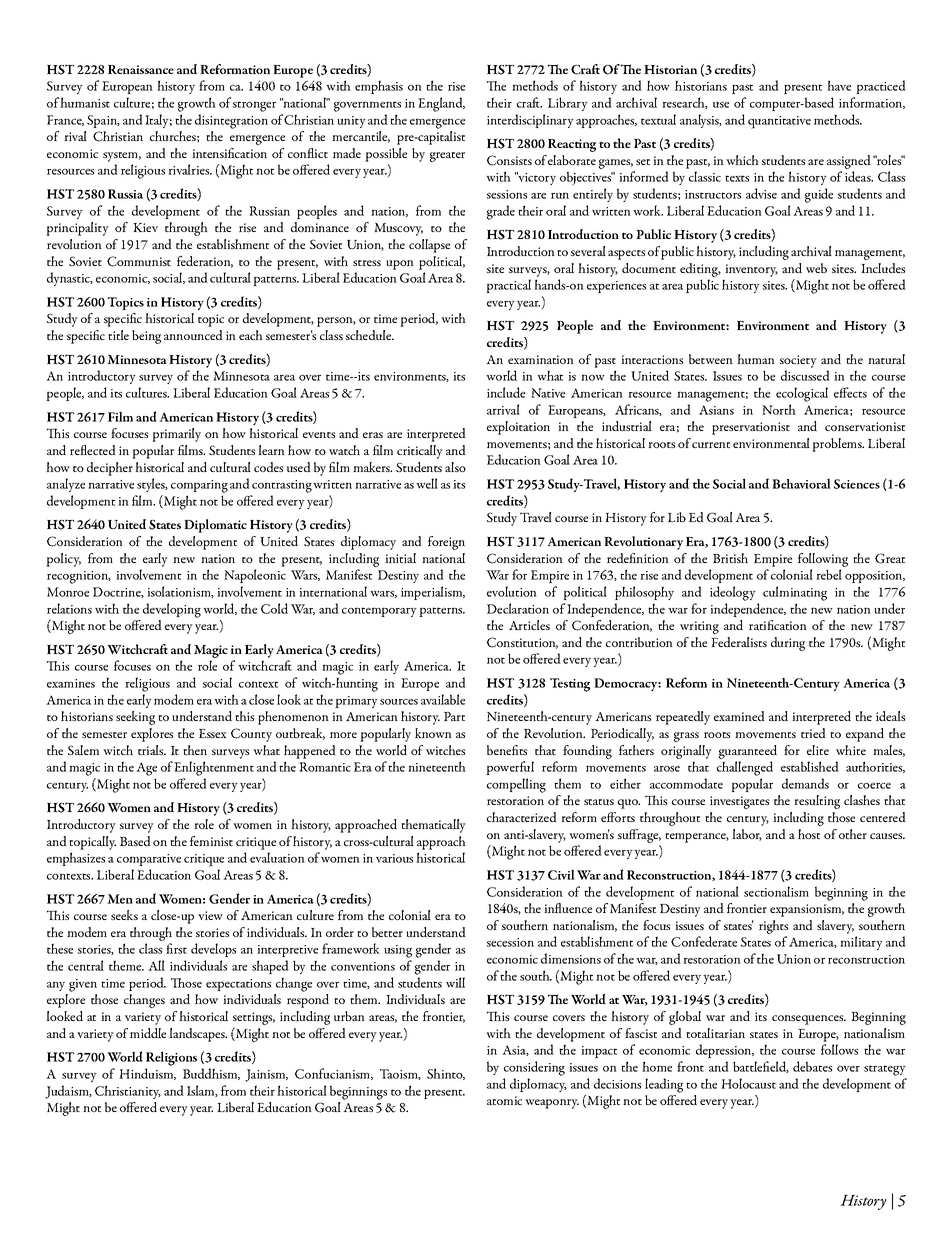  What do you see at coordinates (171, 1058) in the screenshot?
I see `Religions` at bounding box center [171, 1058].
